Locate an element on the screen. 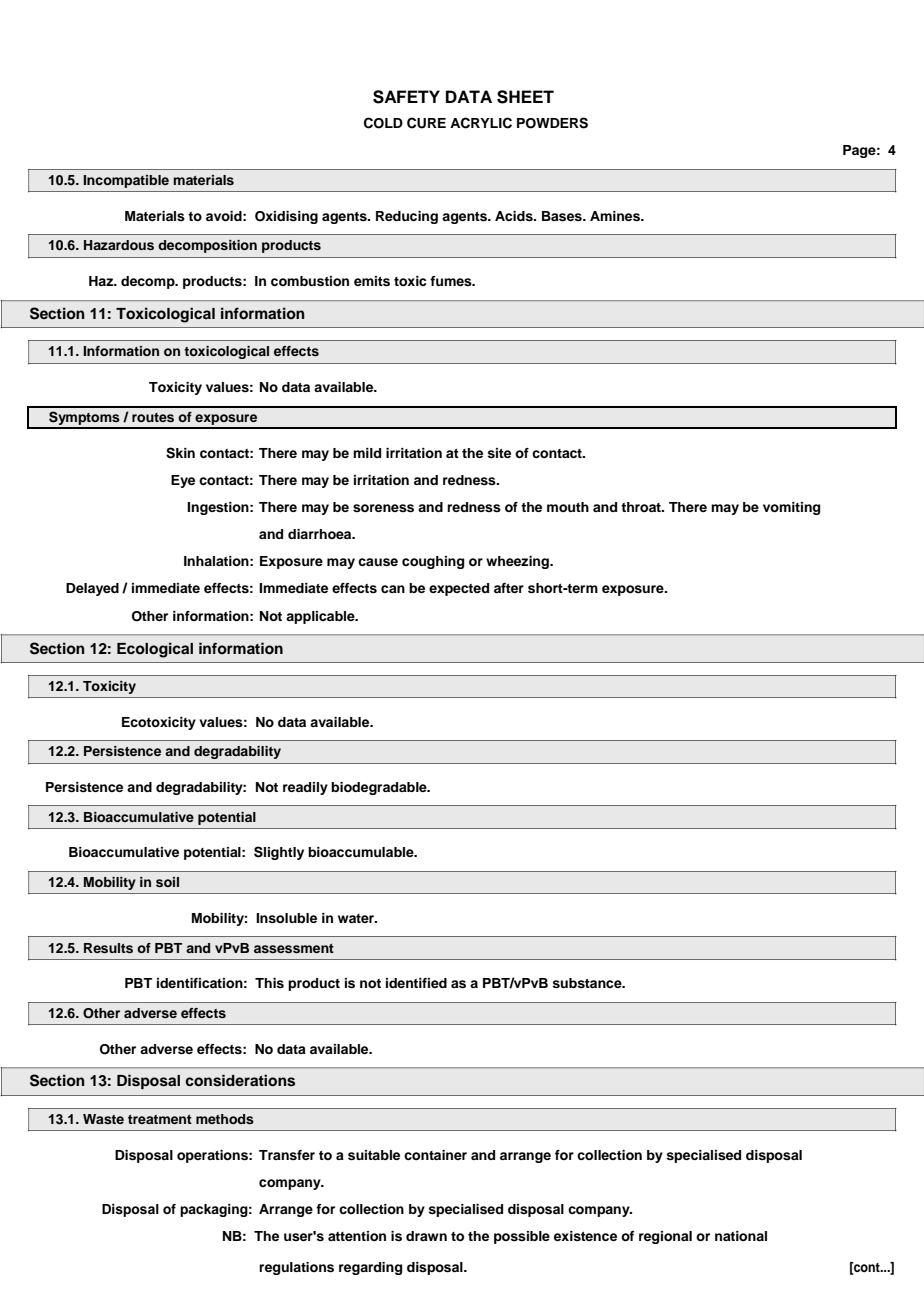  regulations is located at coordinates (296, 1268).
